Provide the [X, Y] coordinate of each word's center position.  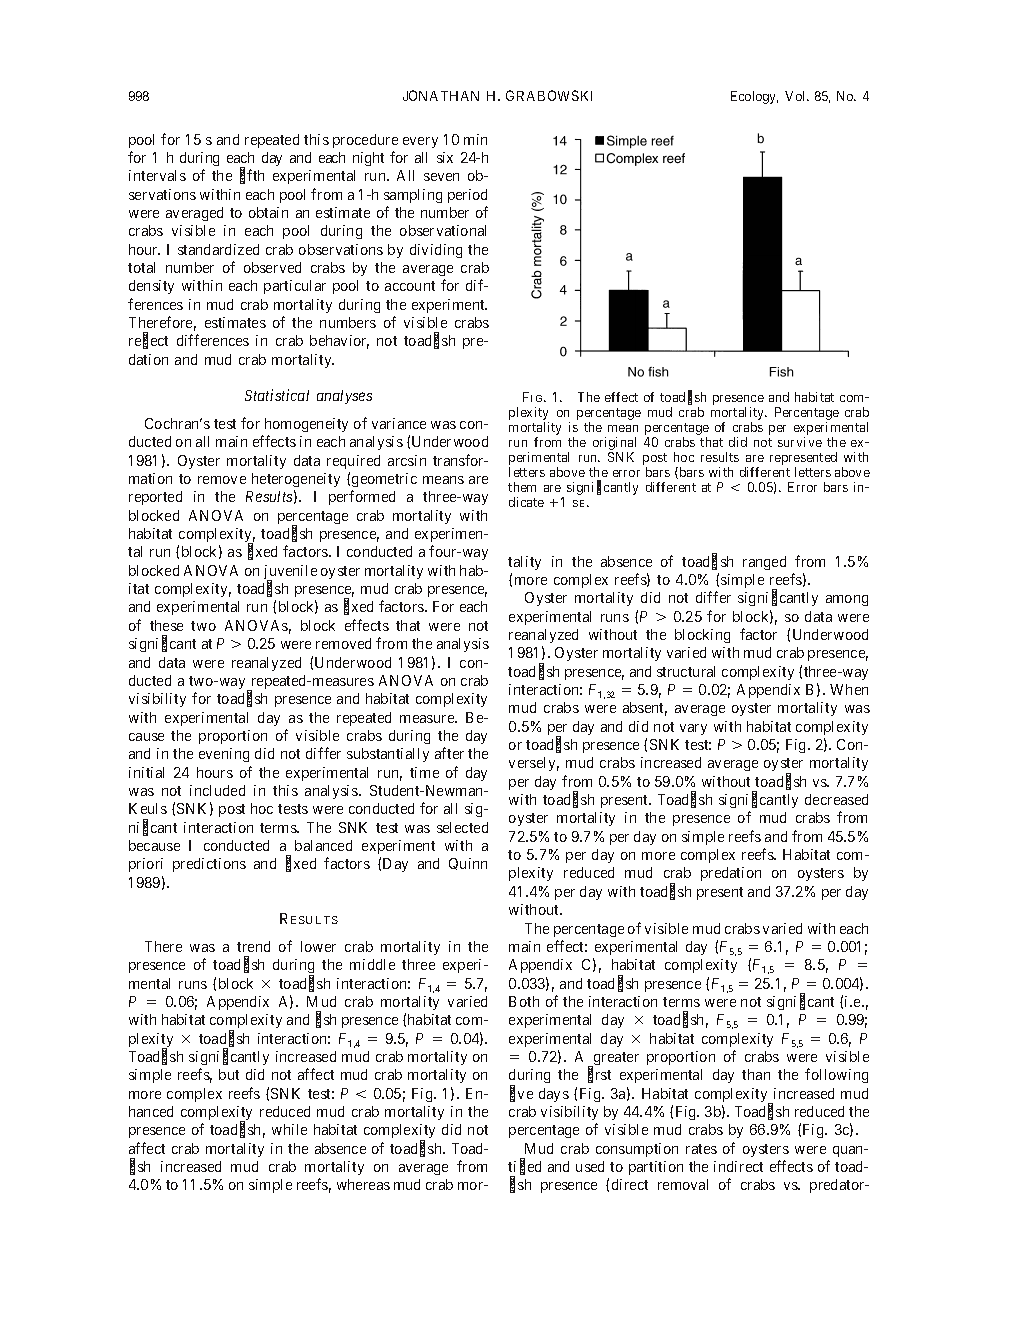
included [217, 790]
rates [701, 1149]
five [521, 1094]
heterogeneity [296, 480]
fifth [252, 176]
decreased [836, 799]
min [475, 139]
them [522, 487]
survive [800, 442]
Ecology [754, 97]
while [289, 1129]
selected [462, 827]
